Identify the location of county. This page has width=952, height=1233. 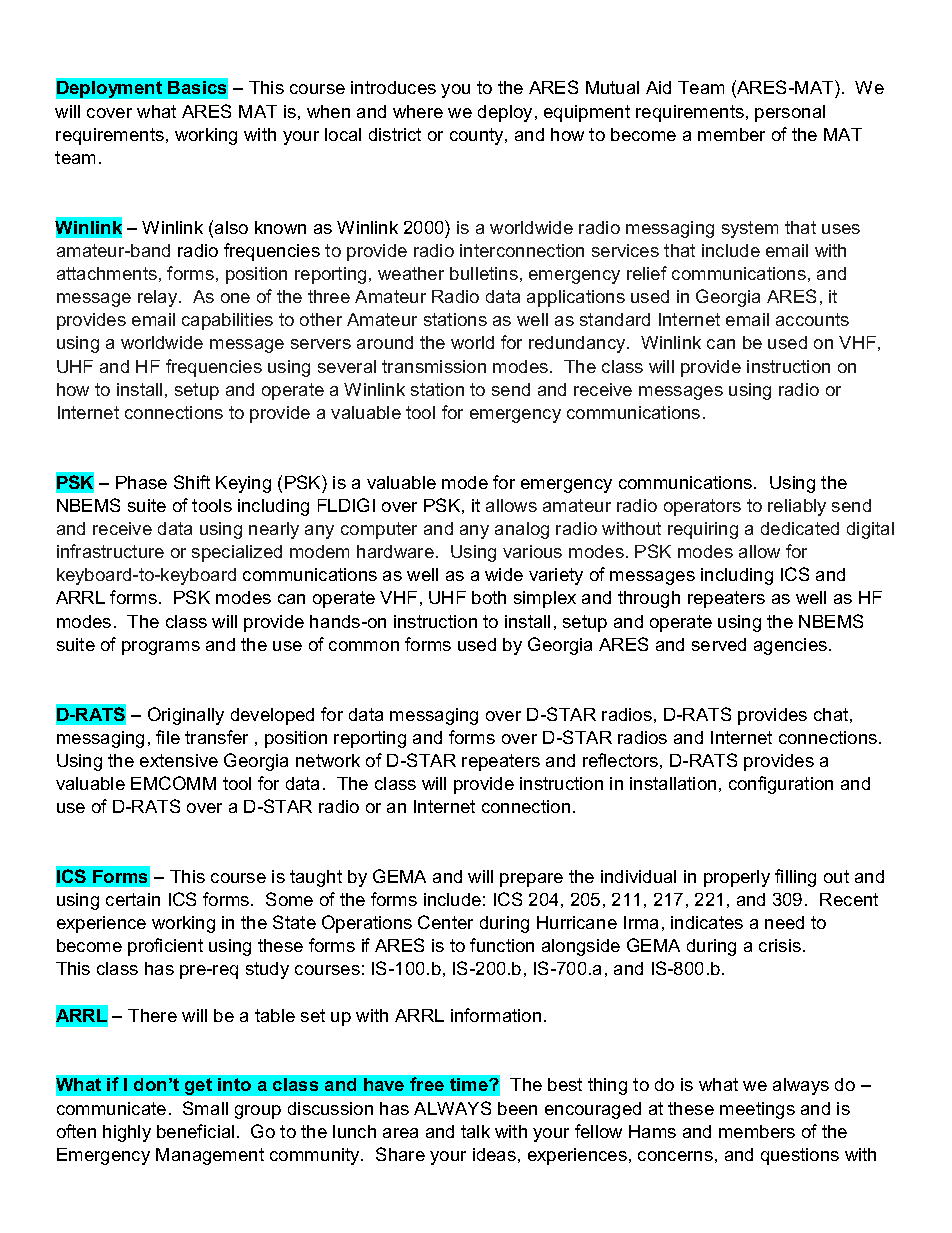
(478, 136).
